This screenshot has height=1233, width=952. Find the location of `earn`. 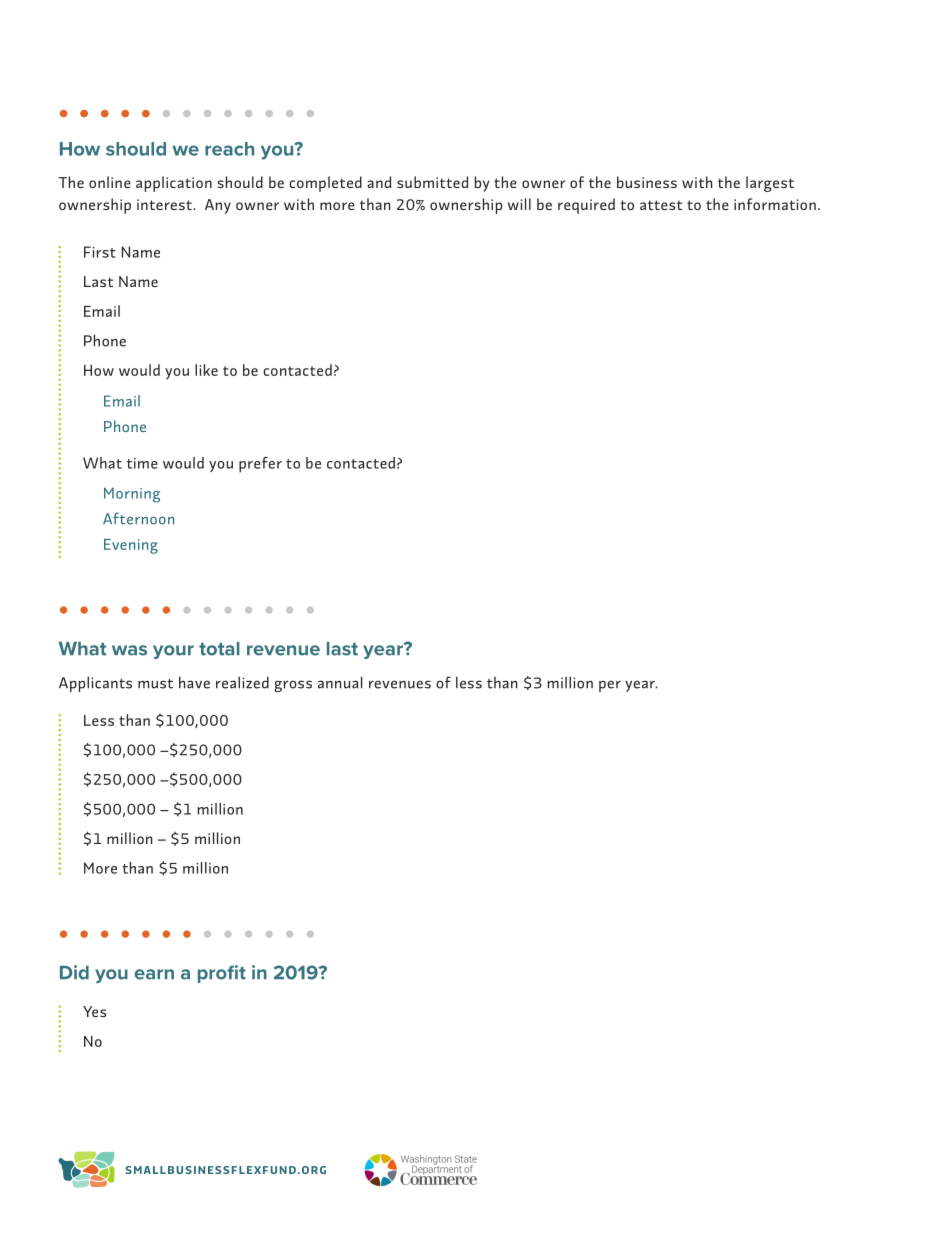

earn is located at coordinates (154, 974).
